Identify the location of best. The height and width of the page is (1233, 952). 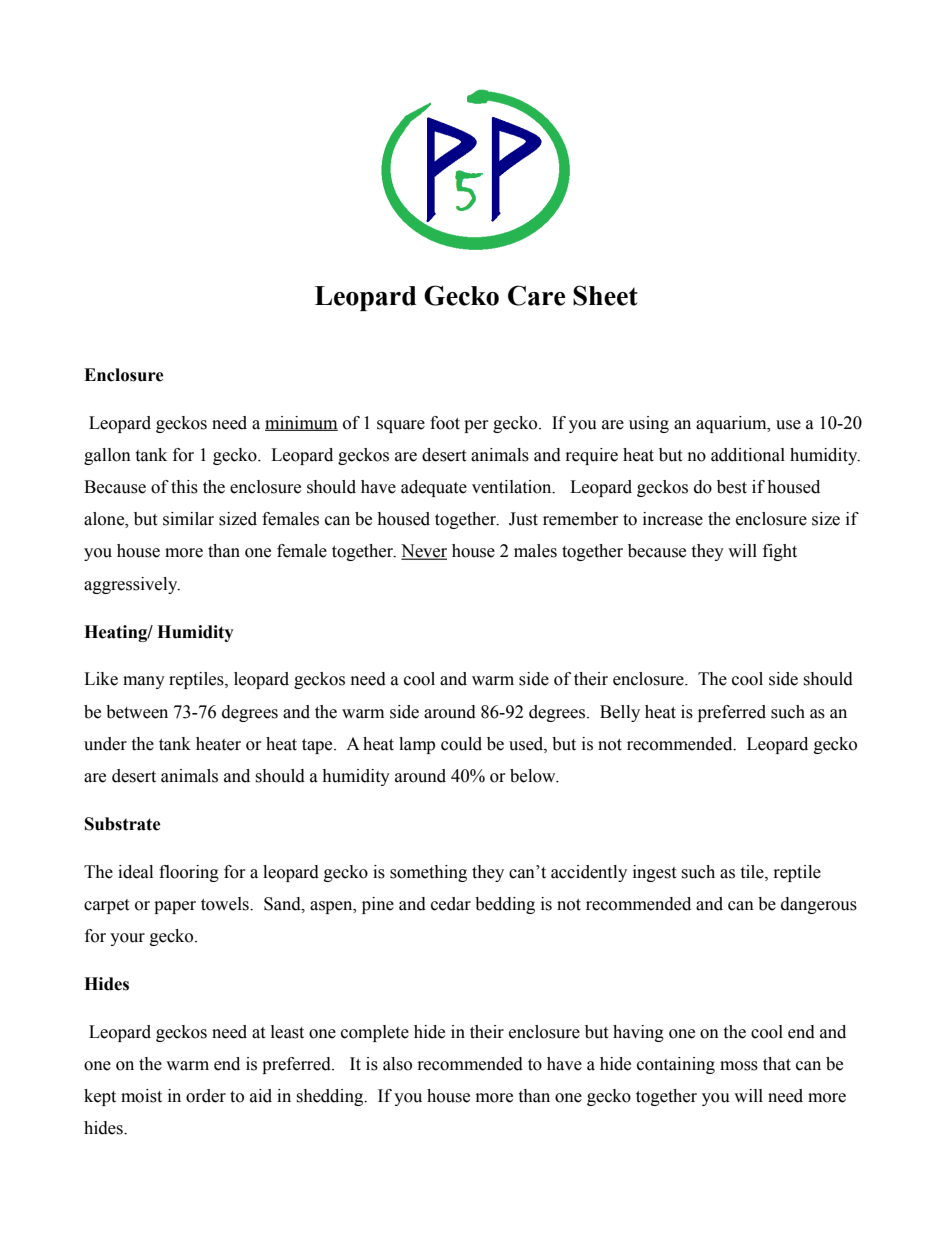
(732, 487).
